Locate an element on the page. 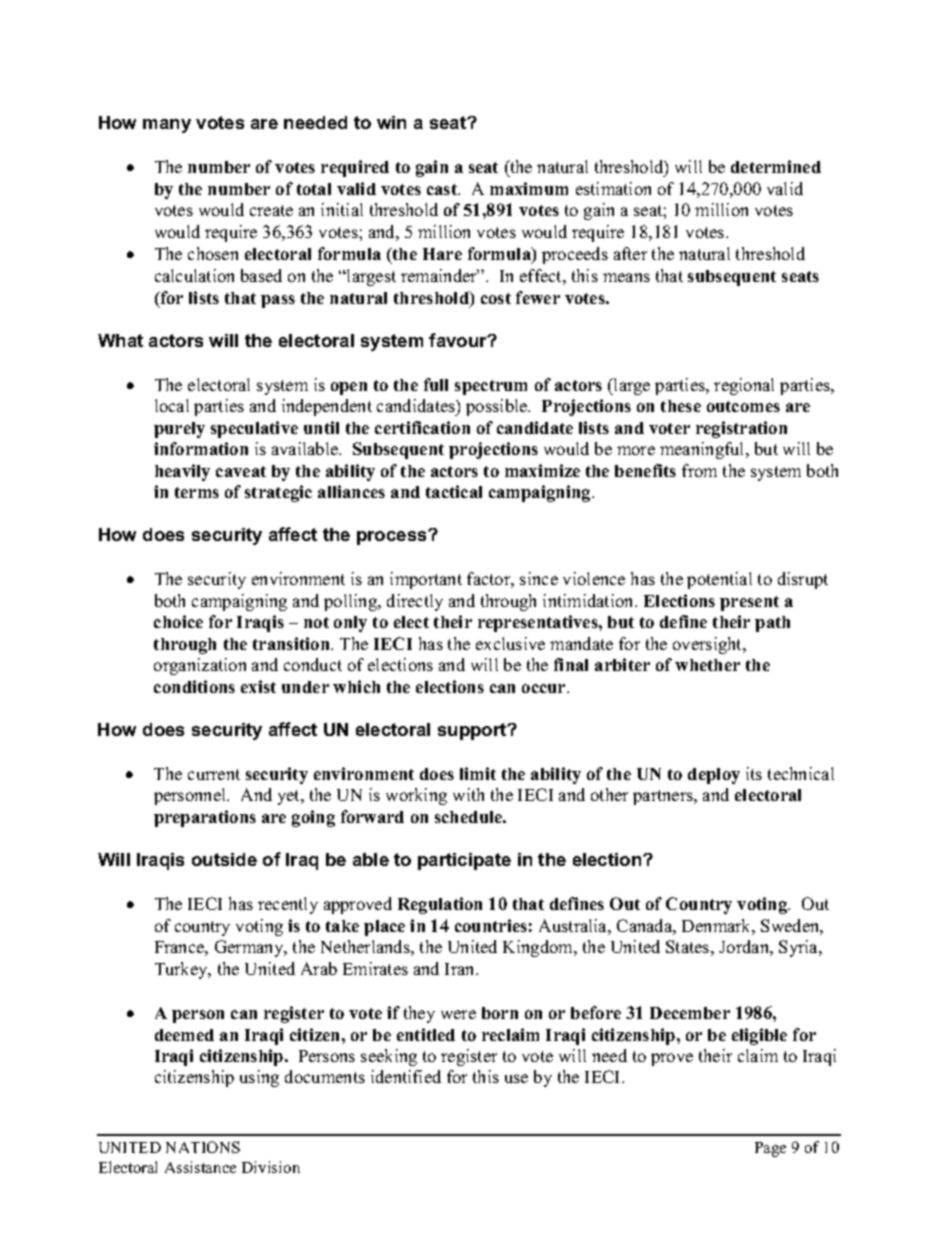 This image has height=1233, width=952. use is located at coordinates (516, 1078).
